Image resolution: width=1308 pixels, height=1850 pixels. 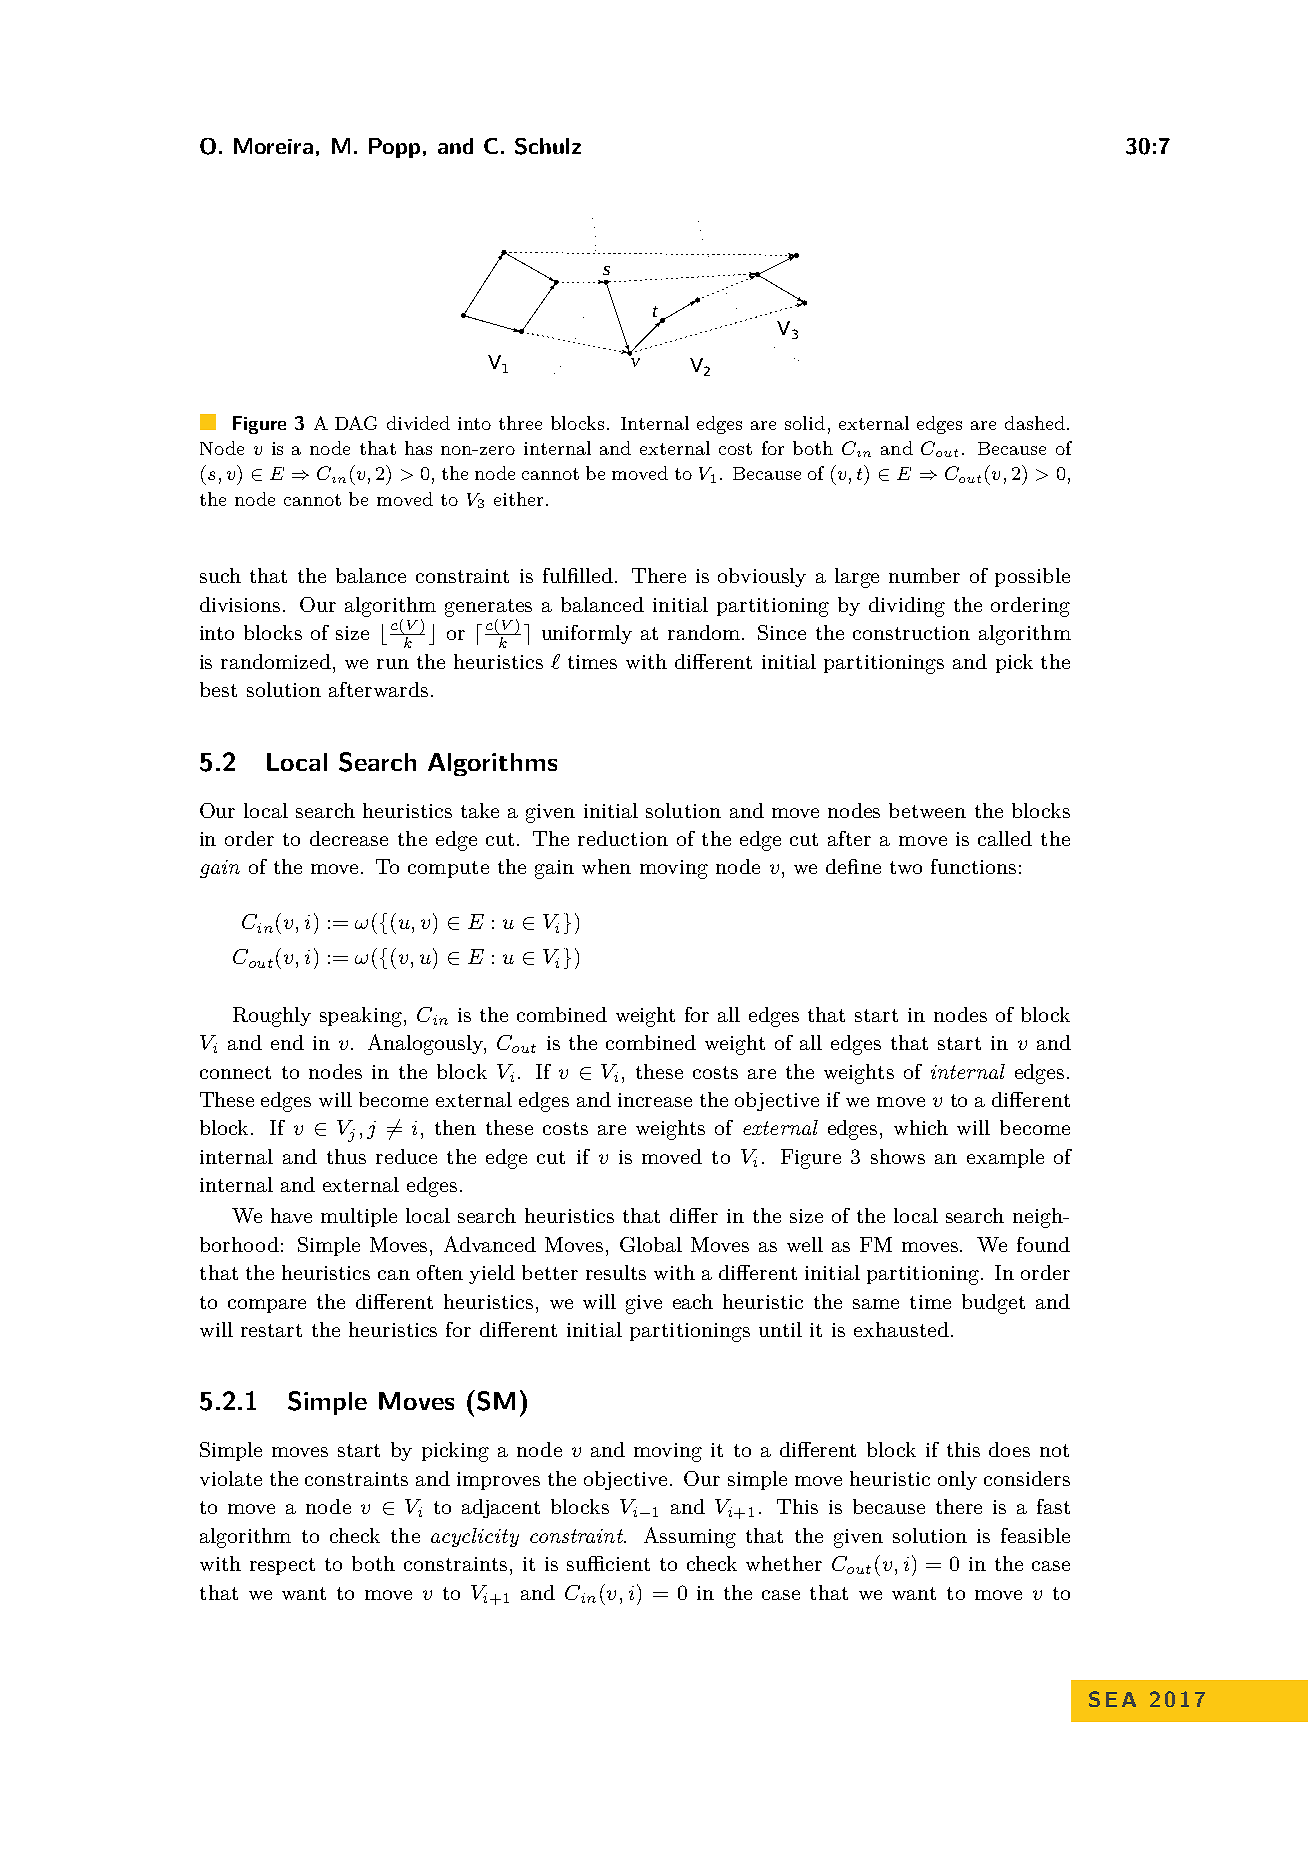 What do you see at coordinates (608, 1563) in the screenshot?
I see `sufficient` at bounding box center [608, 1563].
